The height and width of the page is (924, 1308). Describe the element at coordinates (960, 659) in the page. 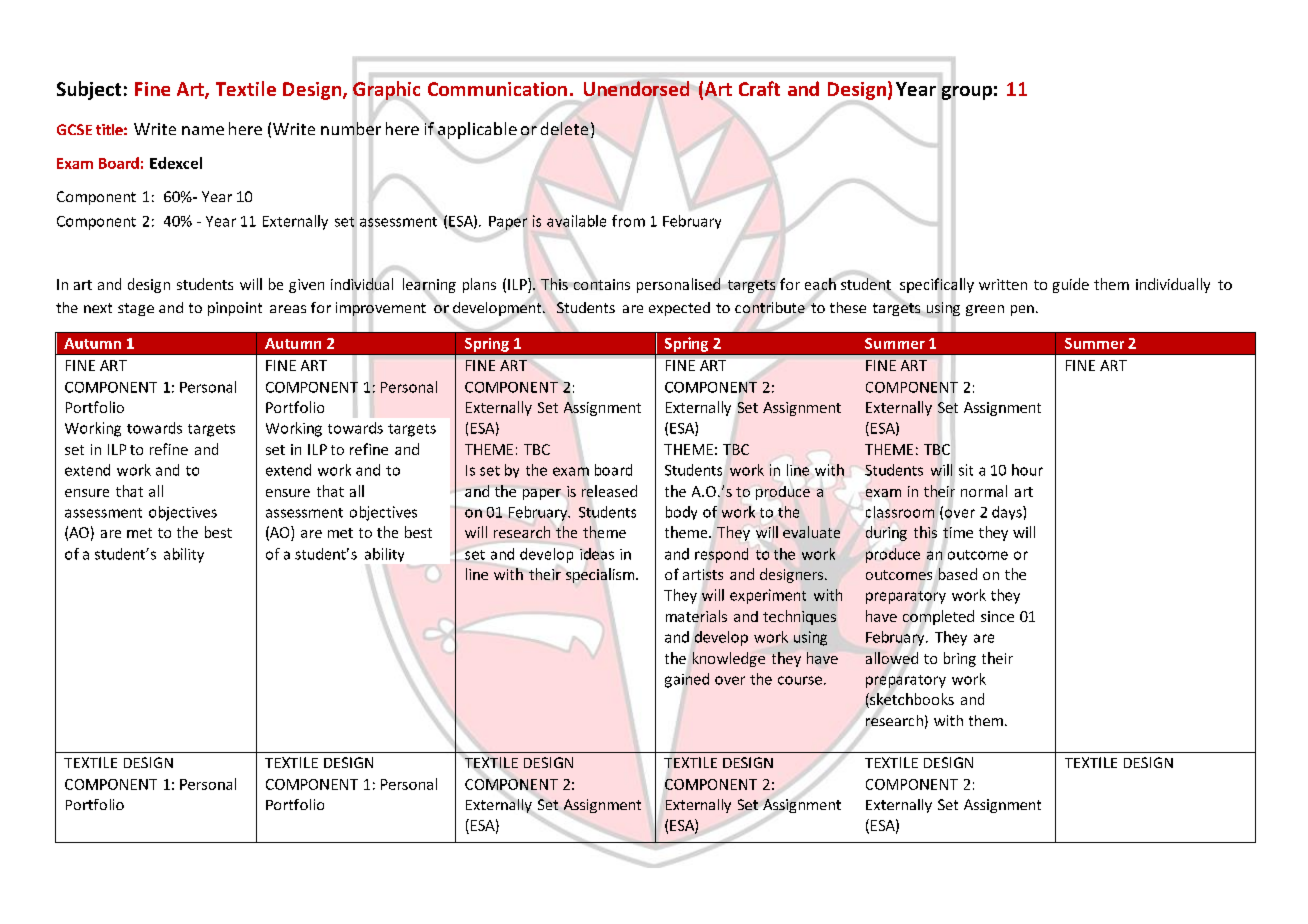

I see `bring` at that location.
